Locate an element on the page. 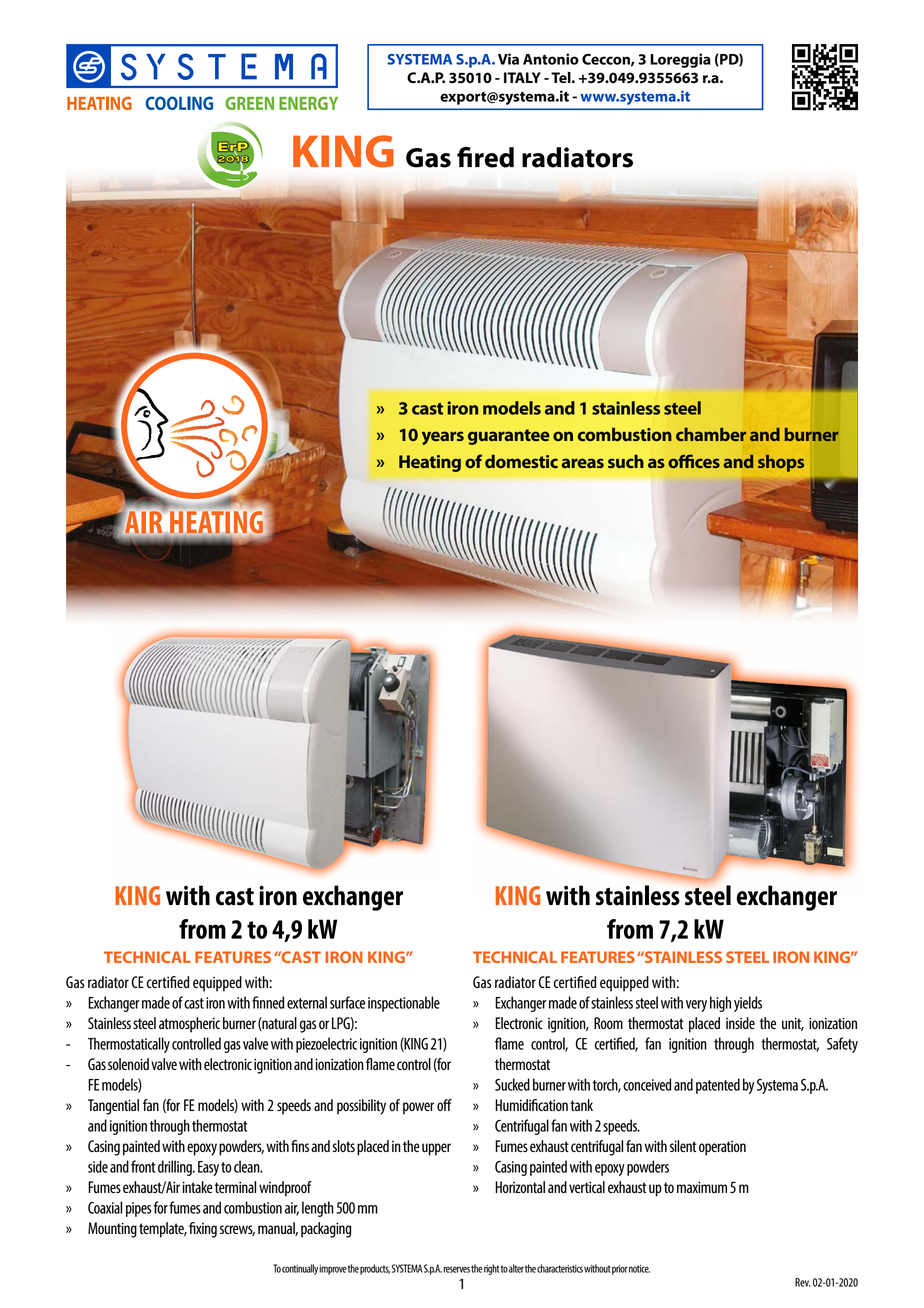 The image size is (924, 1308). domestic is located at coordinates (521, 461).
